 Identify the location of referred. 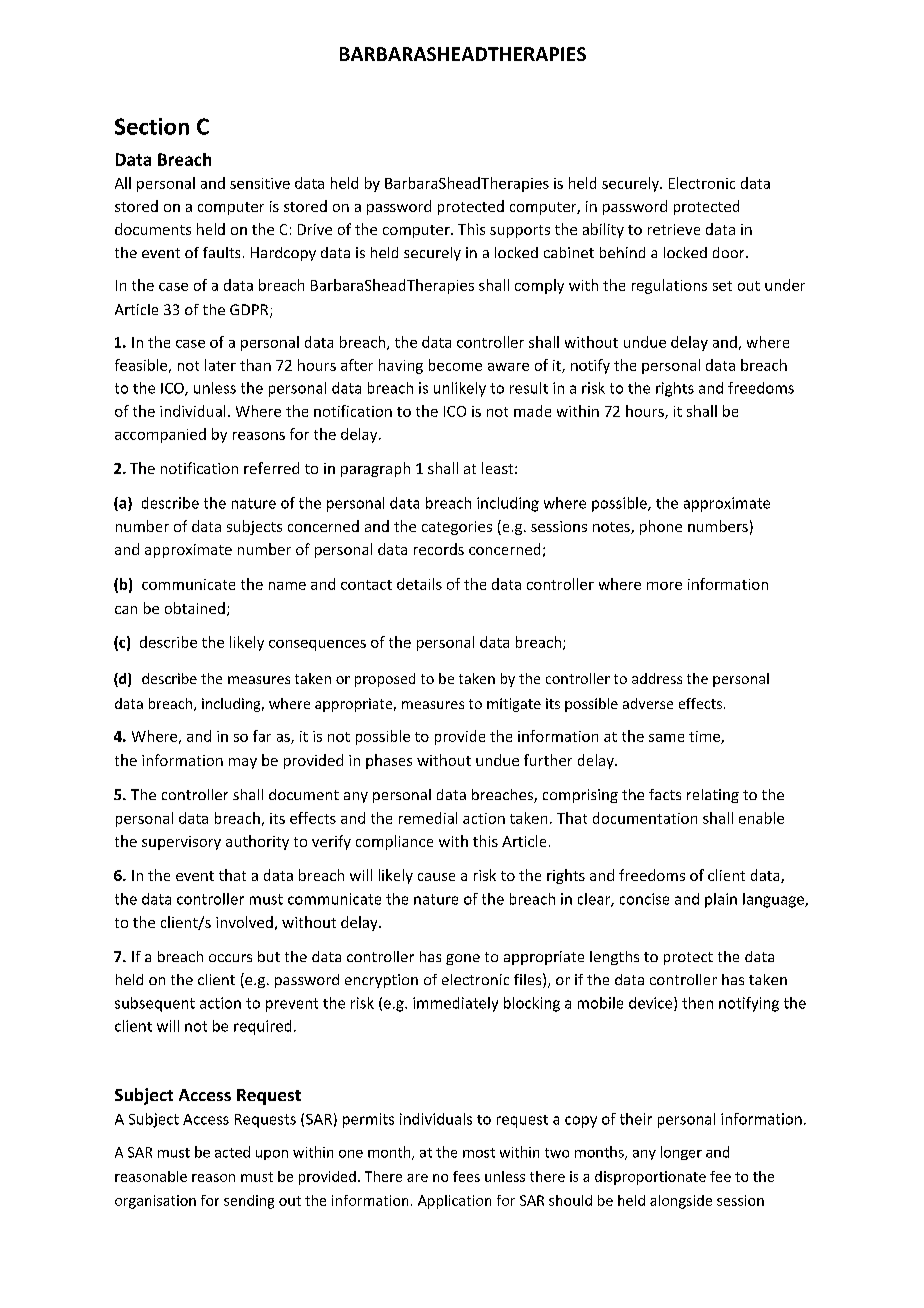
(271, 468).
